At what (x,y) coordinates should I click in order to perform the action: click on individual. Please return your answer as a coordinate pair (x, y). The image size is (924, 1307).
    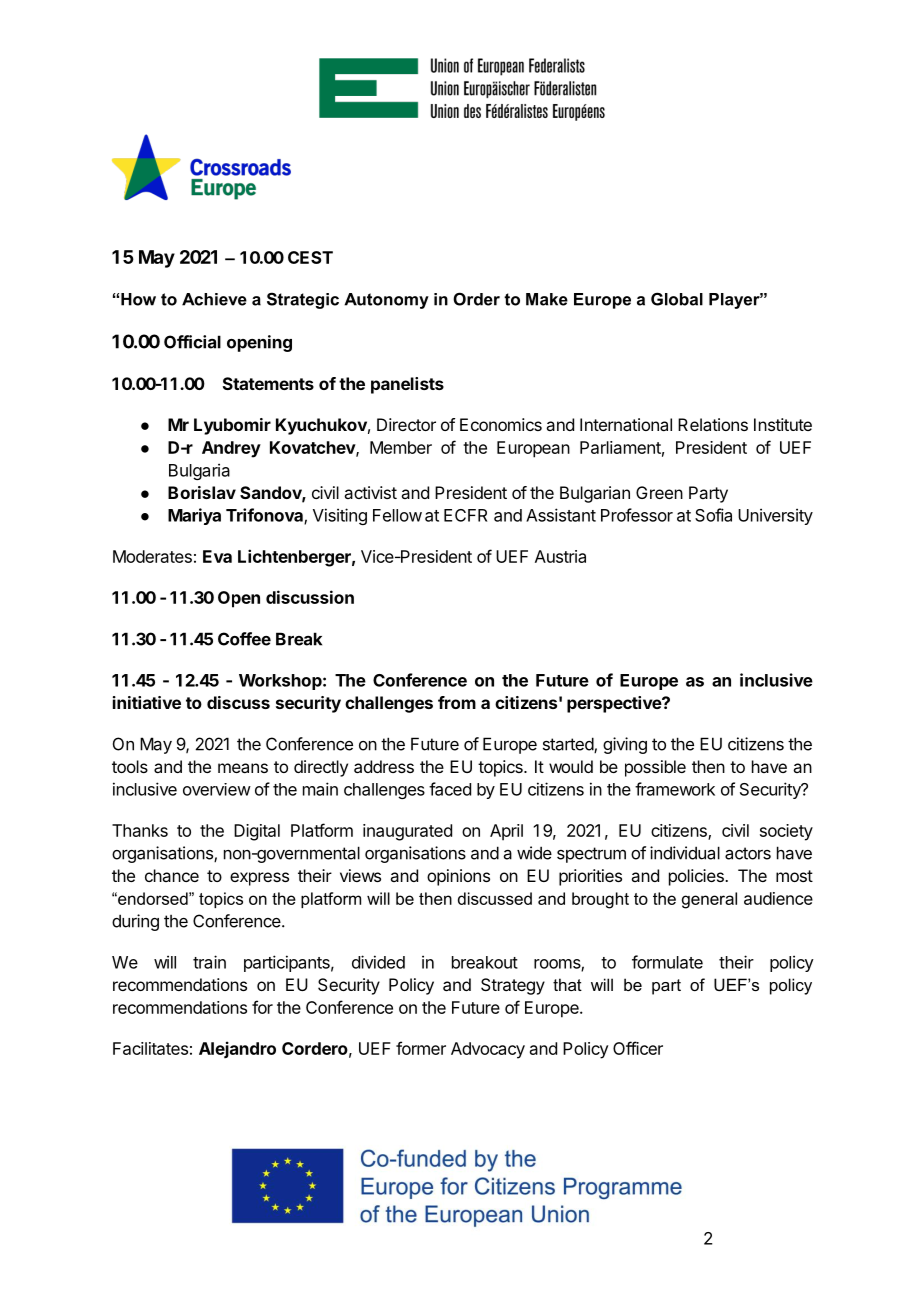
    Looking at the image, I should click on (685, 853).
